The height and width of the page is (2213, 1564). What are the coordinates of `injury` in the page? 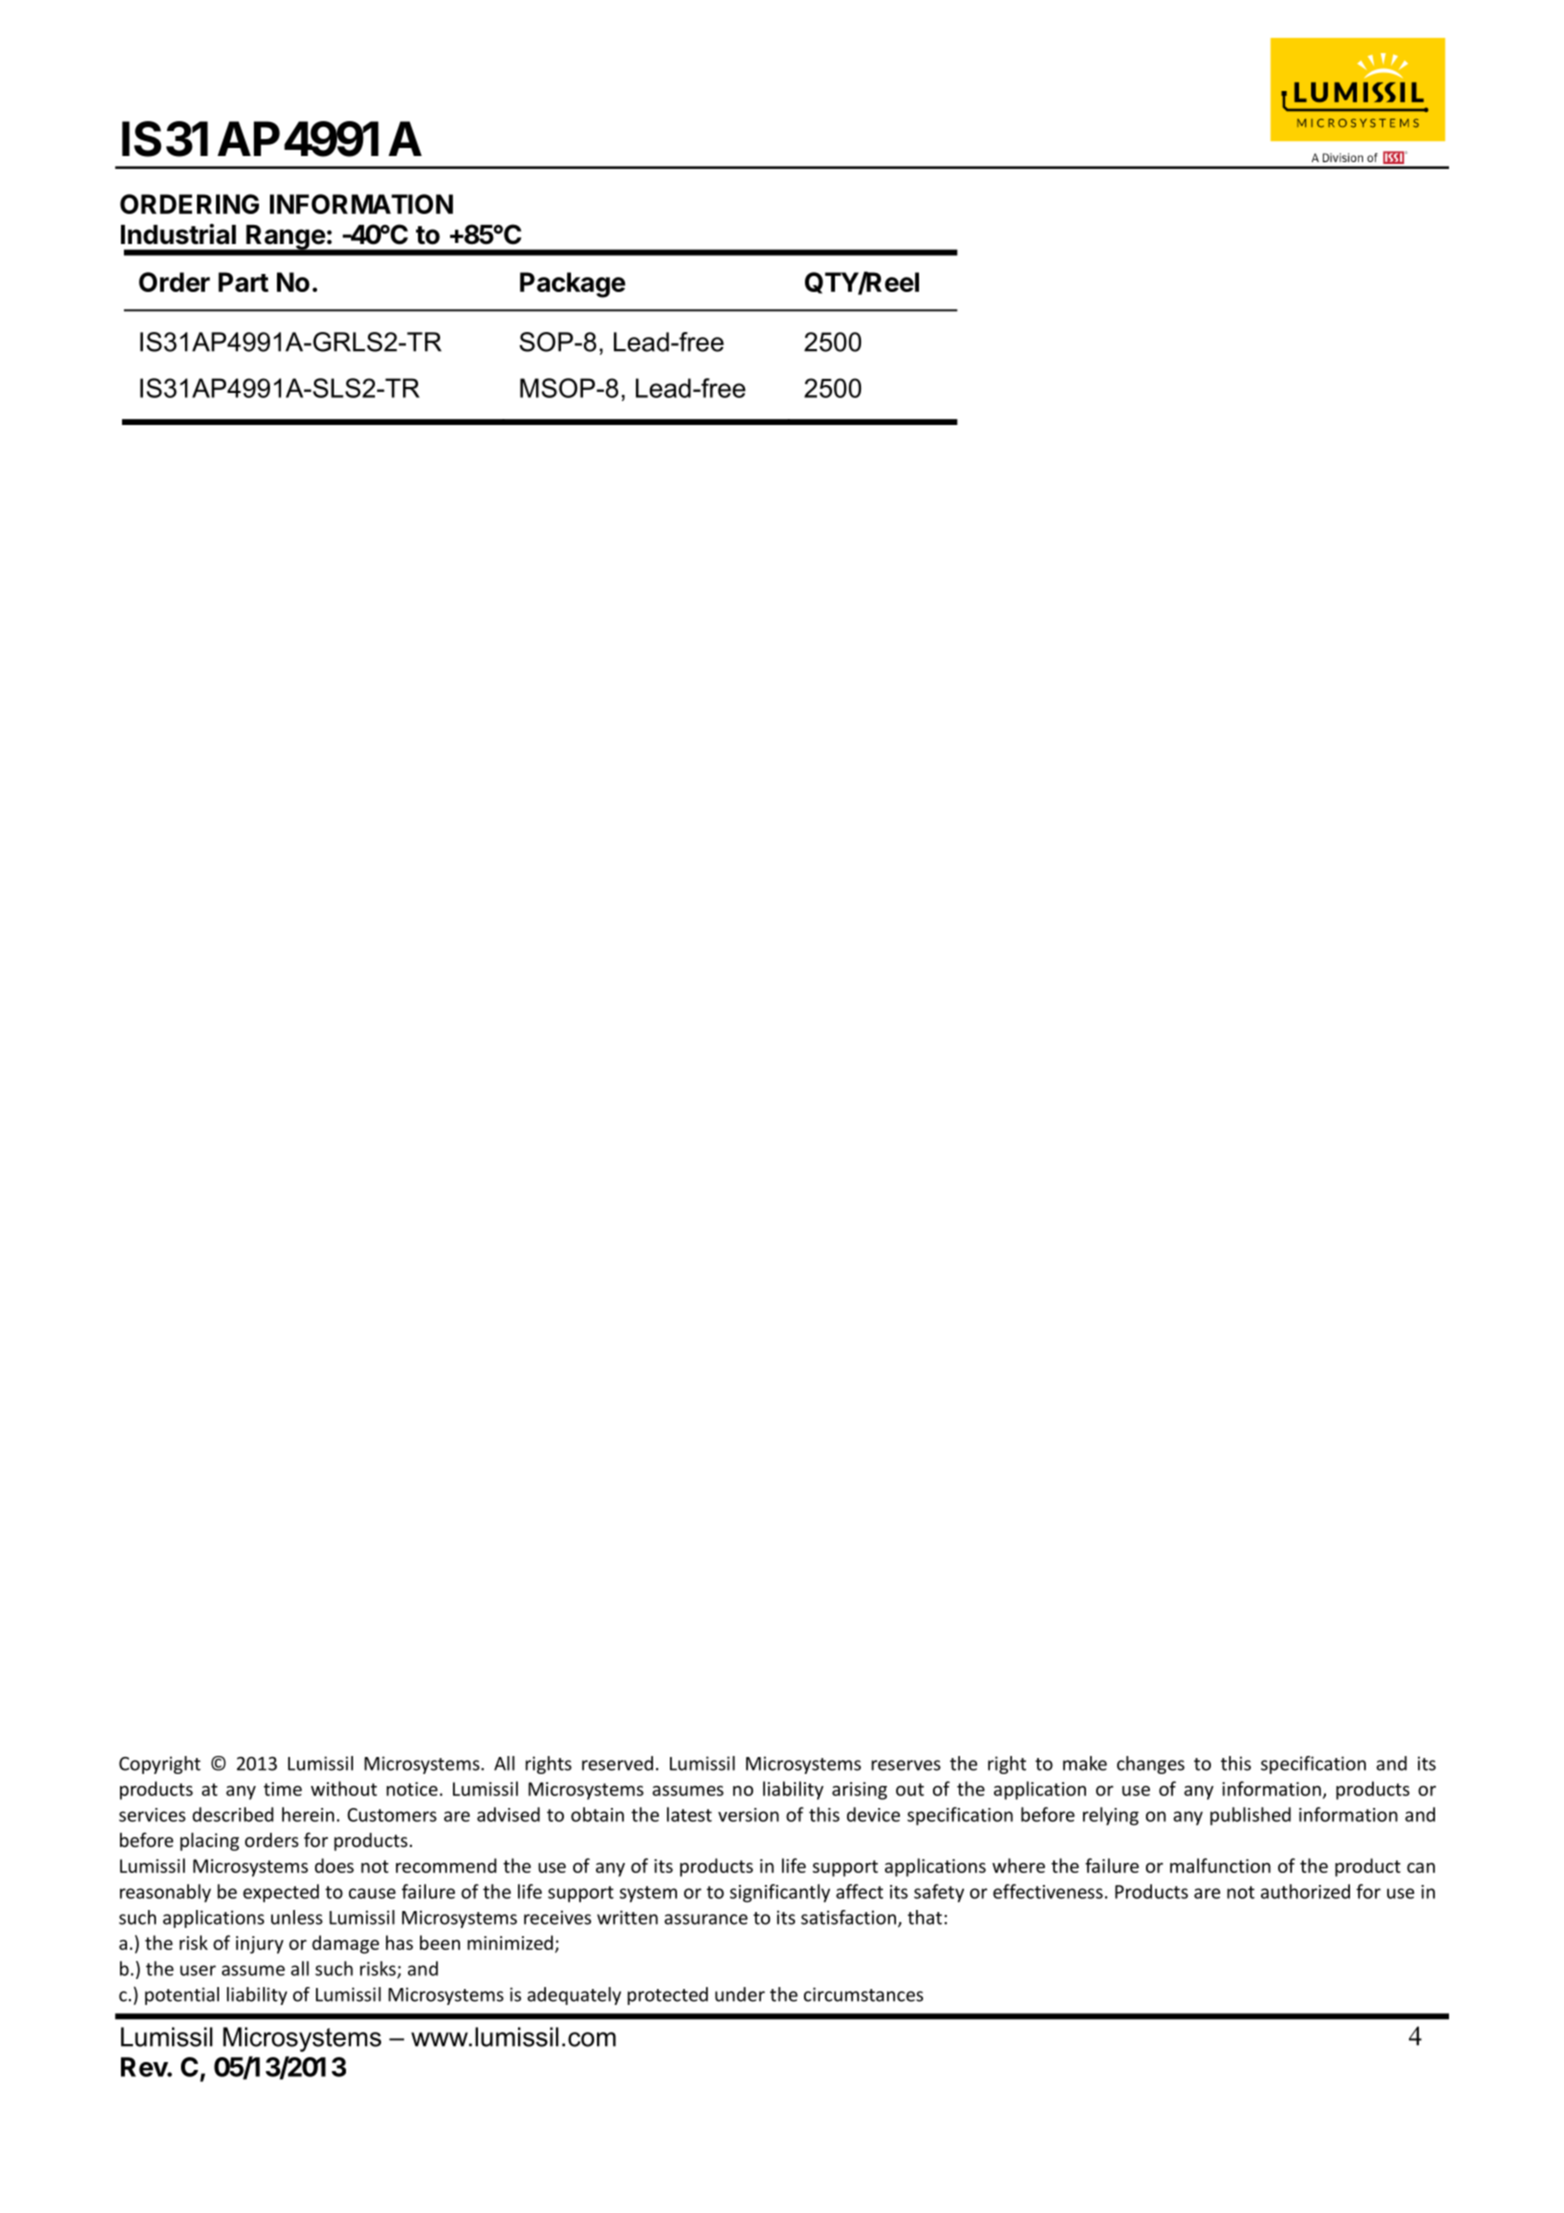 It's located at (260, 1945).
